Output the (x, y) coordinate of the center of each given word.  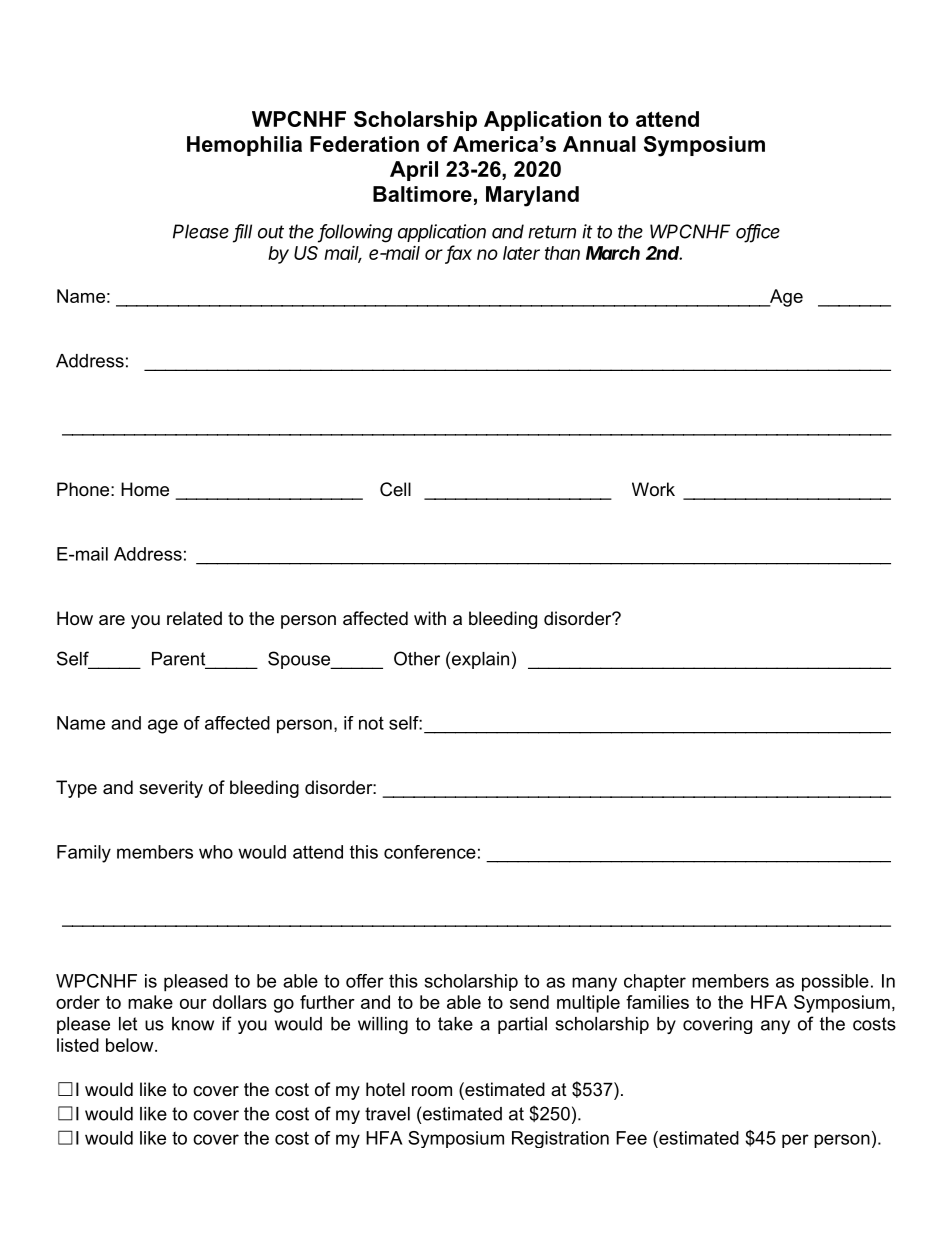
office (758, 232)
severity (171, 789)
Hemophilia (244, 146)
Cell (395, 489)
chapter (655, 982)
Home (145, 489)
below (131, 1045)
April (414, 171)
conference (430, 852)
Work (653, 489)
